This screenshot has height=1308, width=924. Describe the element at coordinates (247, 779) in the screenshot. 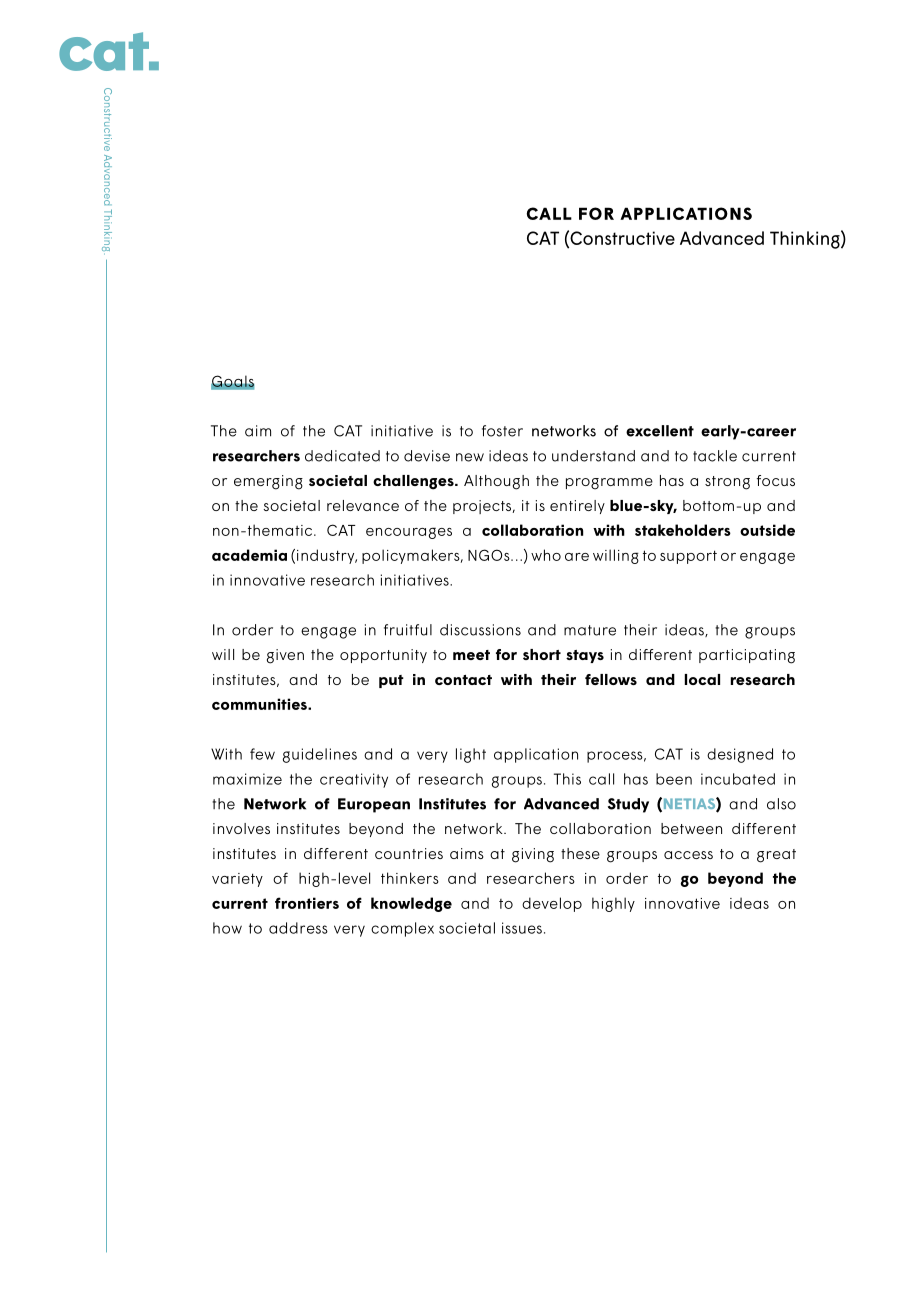

I see `maximize` at that location.
